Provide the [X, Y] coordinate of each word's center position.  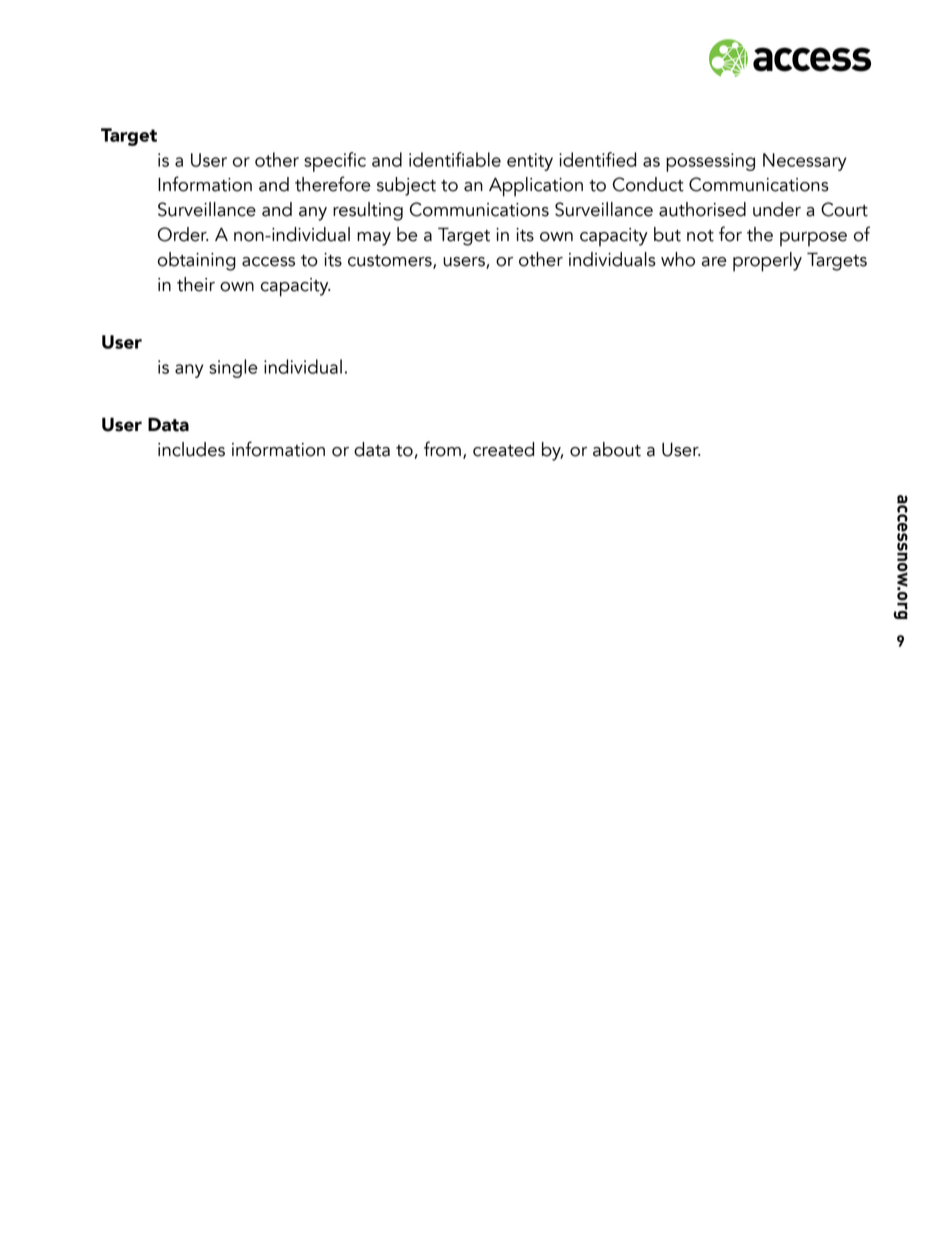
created [503, 449]
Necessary [805, 162]
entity [530, 162]
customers [391, 262]
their [196, 284]
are [714, 262]
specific [335, 162]
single [233, 368]
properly [767, 262]
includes [191, 449]
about [617, 449]
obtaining [197, 261]
